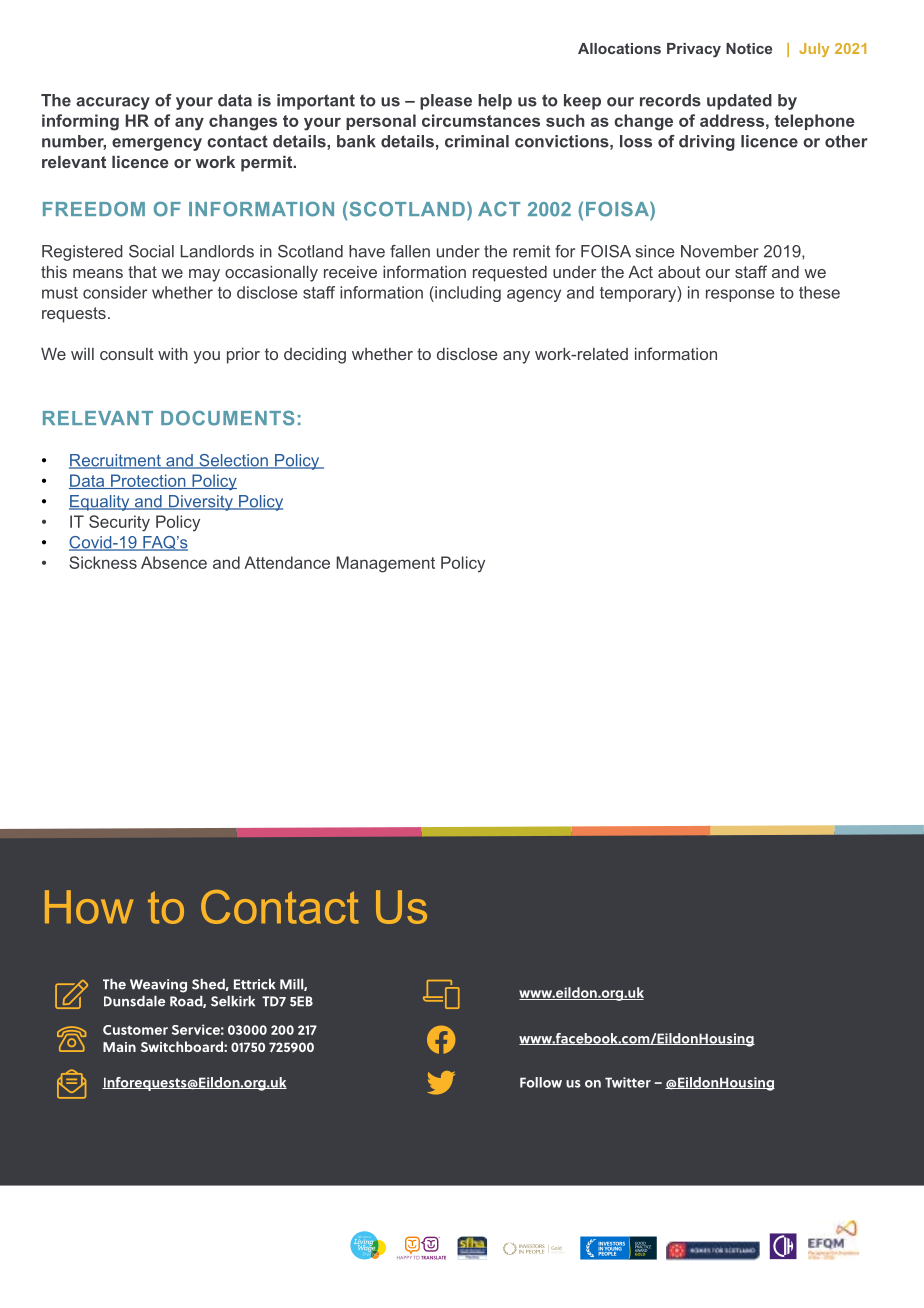  Describe the element at coordinates (739, 102) in the image. I see `updated` at that location.
